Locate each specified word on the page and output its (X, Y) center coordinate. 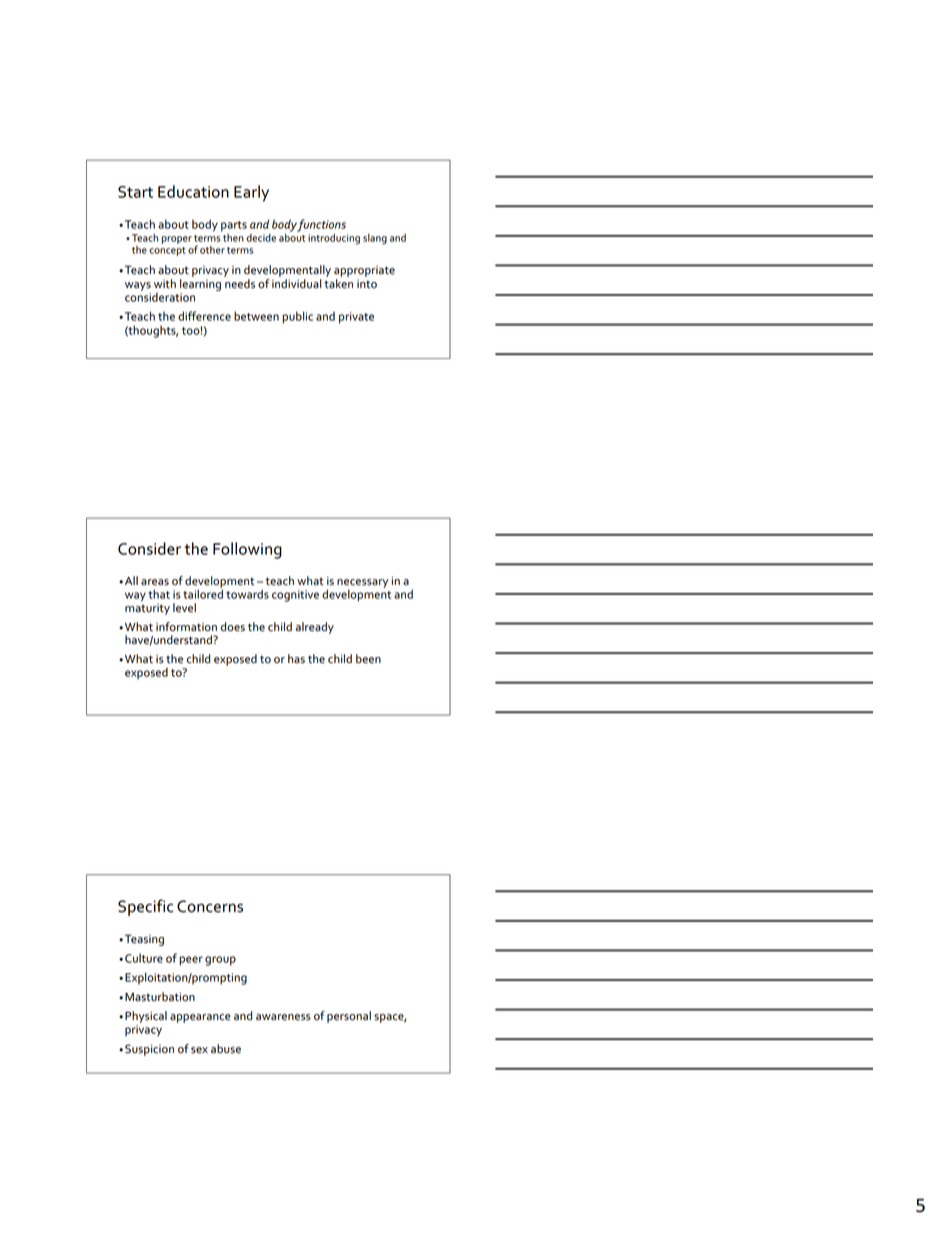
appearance (200, 1018)
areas (155, 582)
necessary (362, 584)
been (368, 659)
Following (247, 550)
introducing (334, 239)
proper (177, 240)
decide (261, 238)
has (296, 659)
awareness (283, 1017)
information (186, 627)
